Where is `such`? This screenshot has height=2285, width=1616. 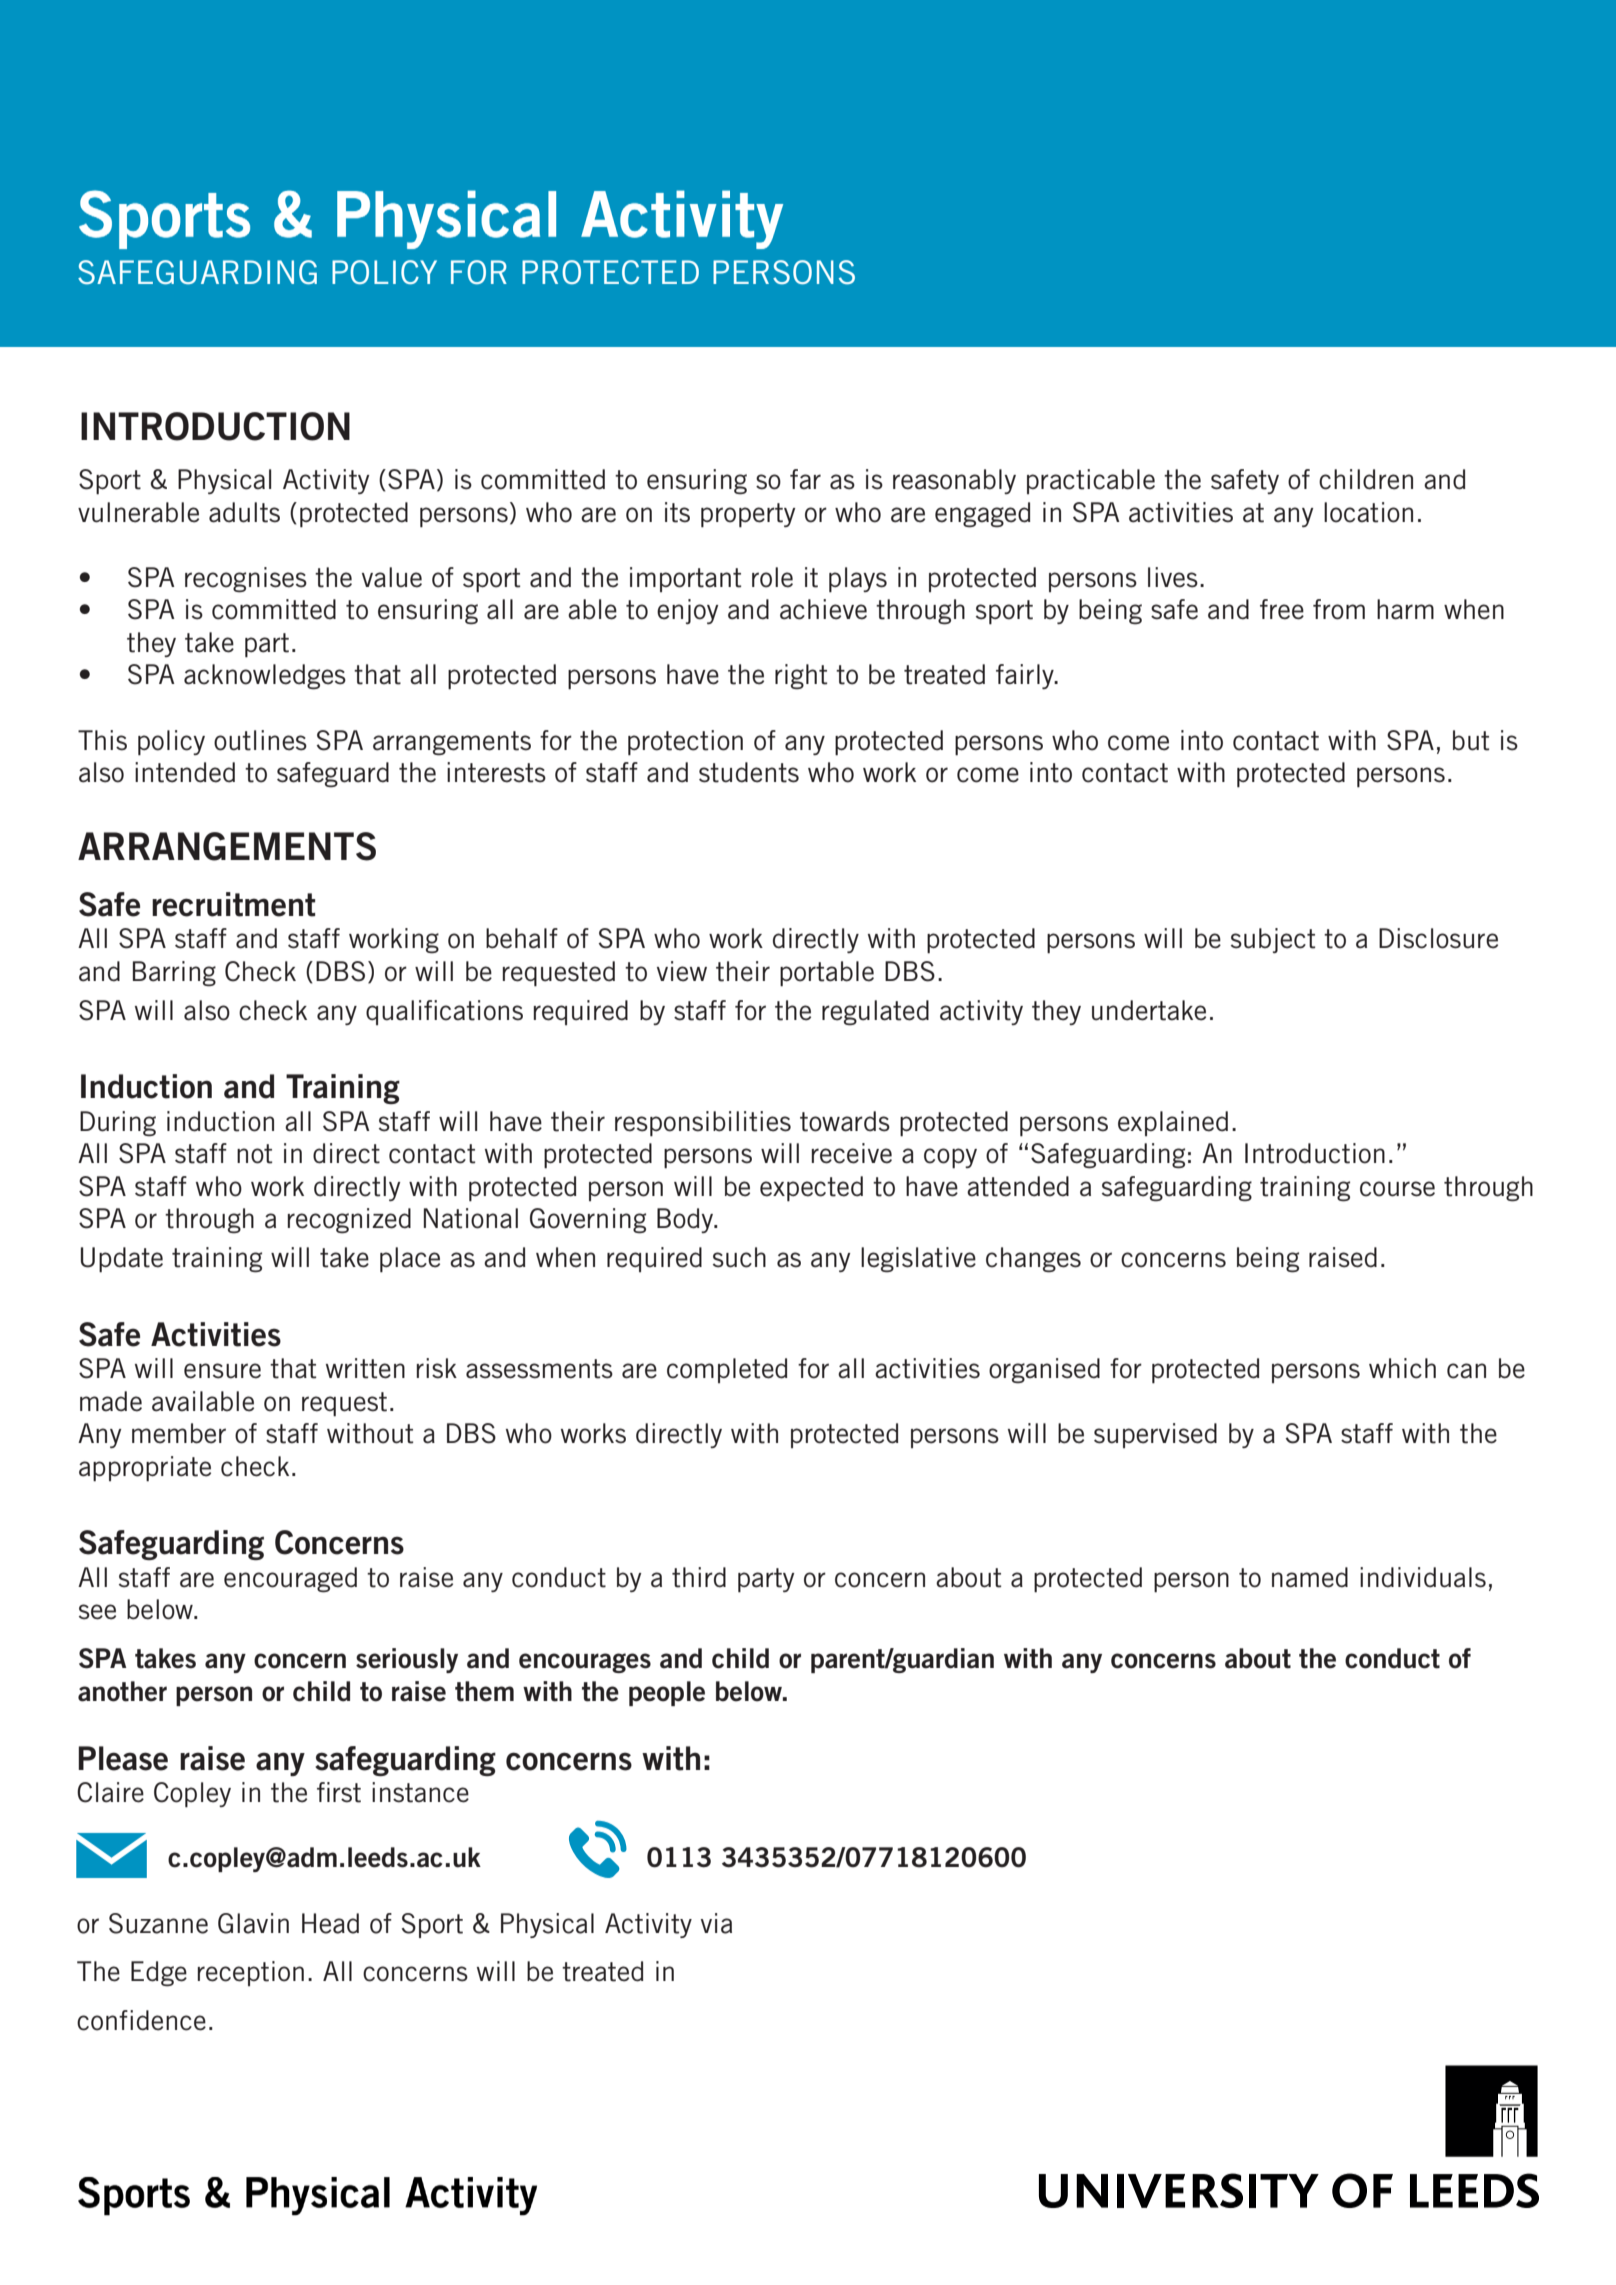
such is located at coordinates (739, 1257).
